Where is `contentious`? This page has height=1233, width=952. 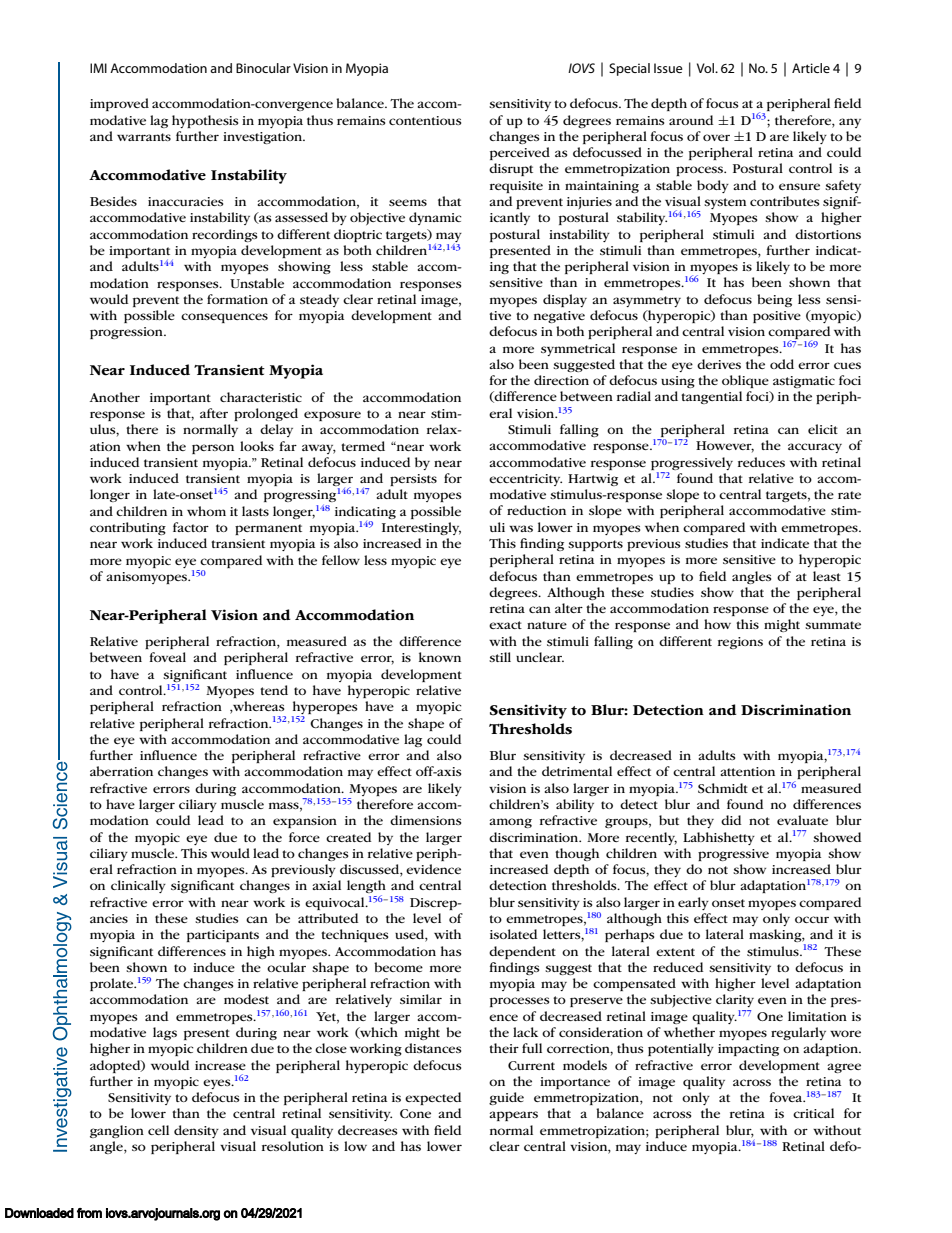
contentious is located at coordinates (425, 120).
